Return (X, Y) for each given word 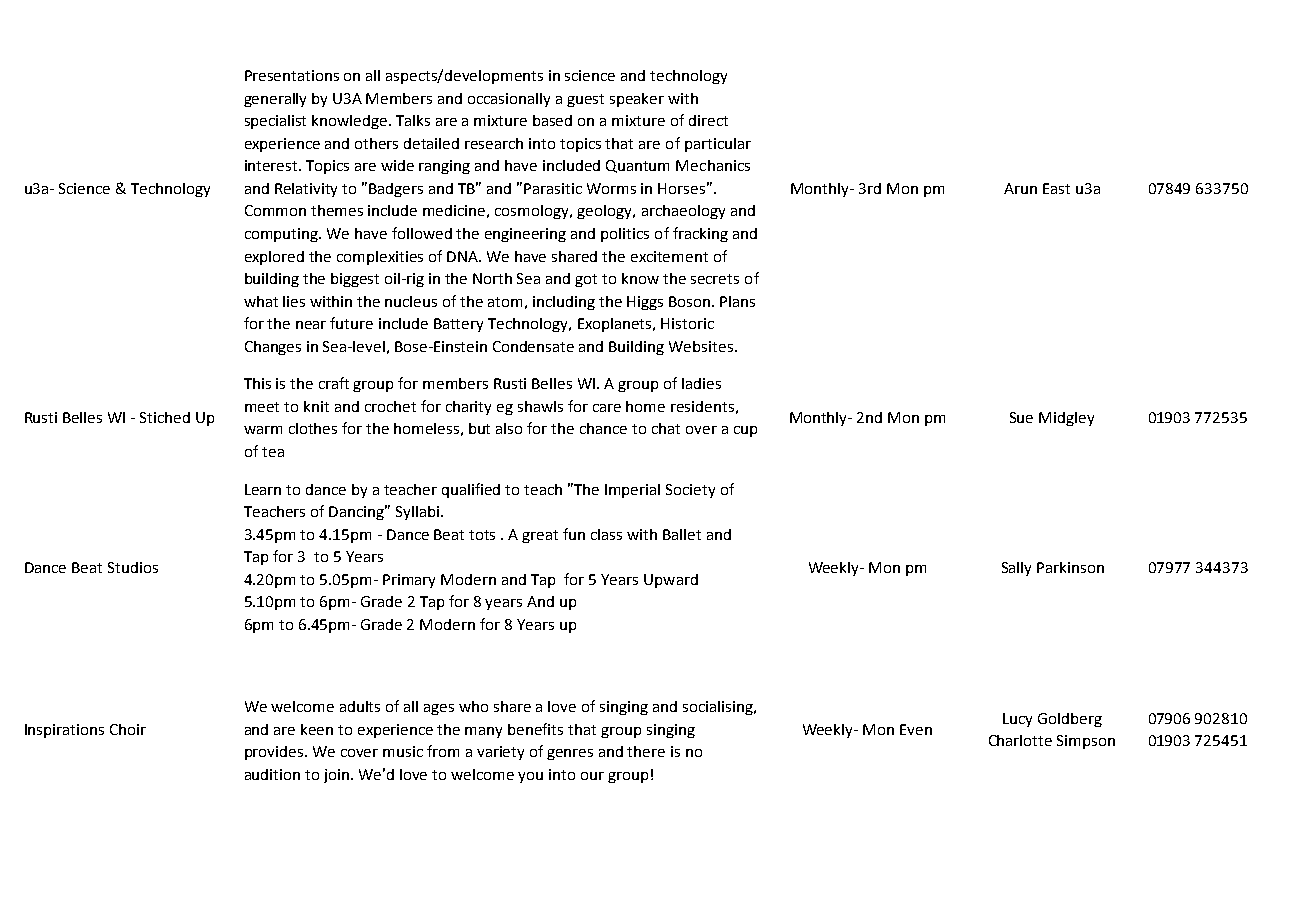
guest (585, 100)
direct (708, 120)
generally (275, 100)
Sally (1016, 569)
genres (570, 754)
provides (275, 753)
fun (574, 534)
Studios (133, 567)
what (261, 301)
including (564, 303)
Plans (737, 301)
